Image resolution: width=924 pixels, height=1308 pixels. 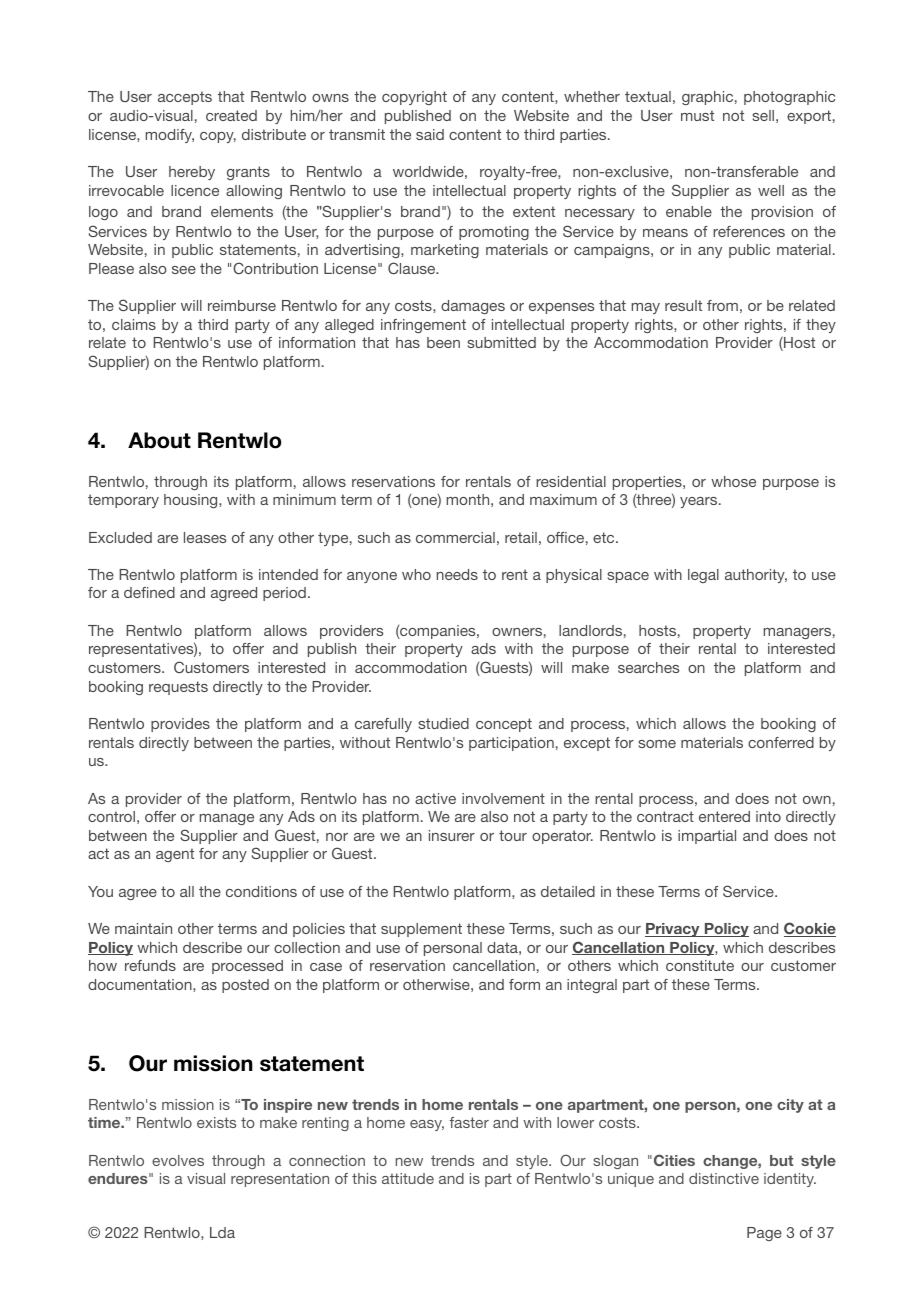 I want to click on requests, so click(x=178, y=688).
